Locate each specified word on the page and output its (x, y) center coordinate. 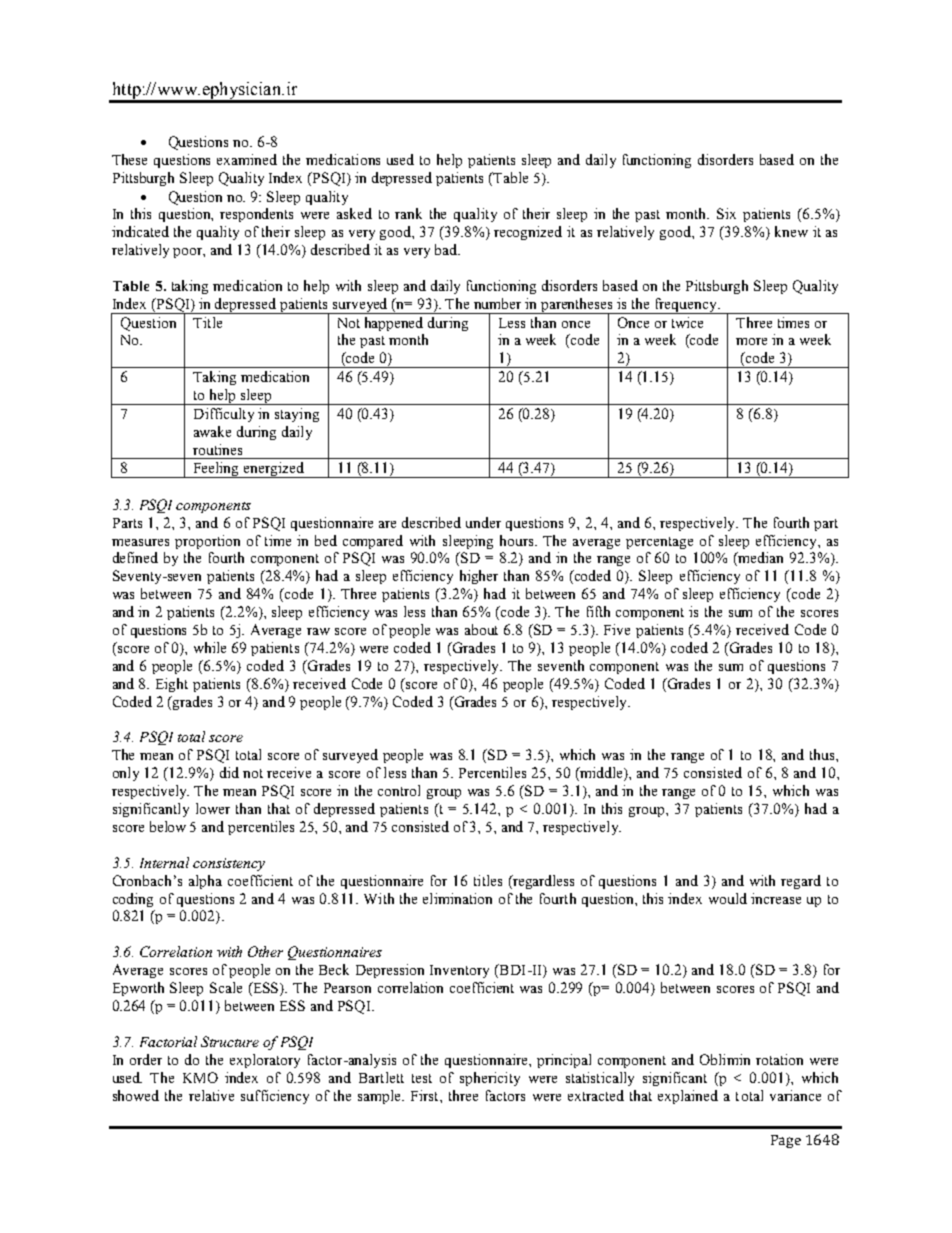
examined (247, 159)
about (481, 629)
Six (726, 213)
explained (688, 1097)
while (210, 647)
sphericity (490, 1079)
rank (408, 213)
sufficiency (275, 1097)
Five (617, 629)
